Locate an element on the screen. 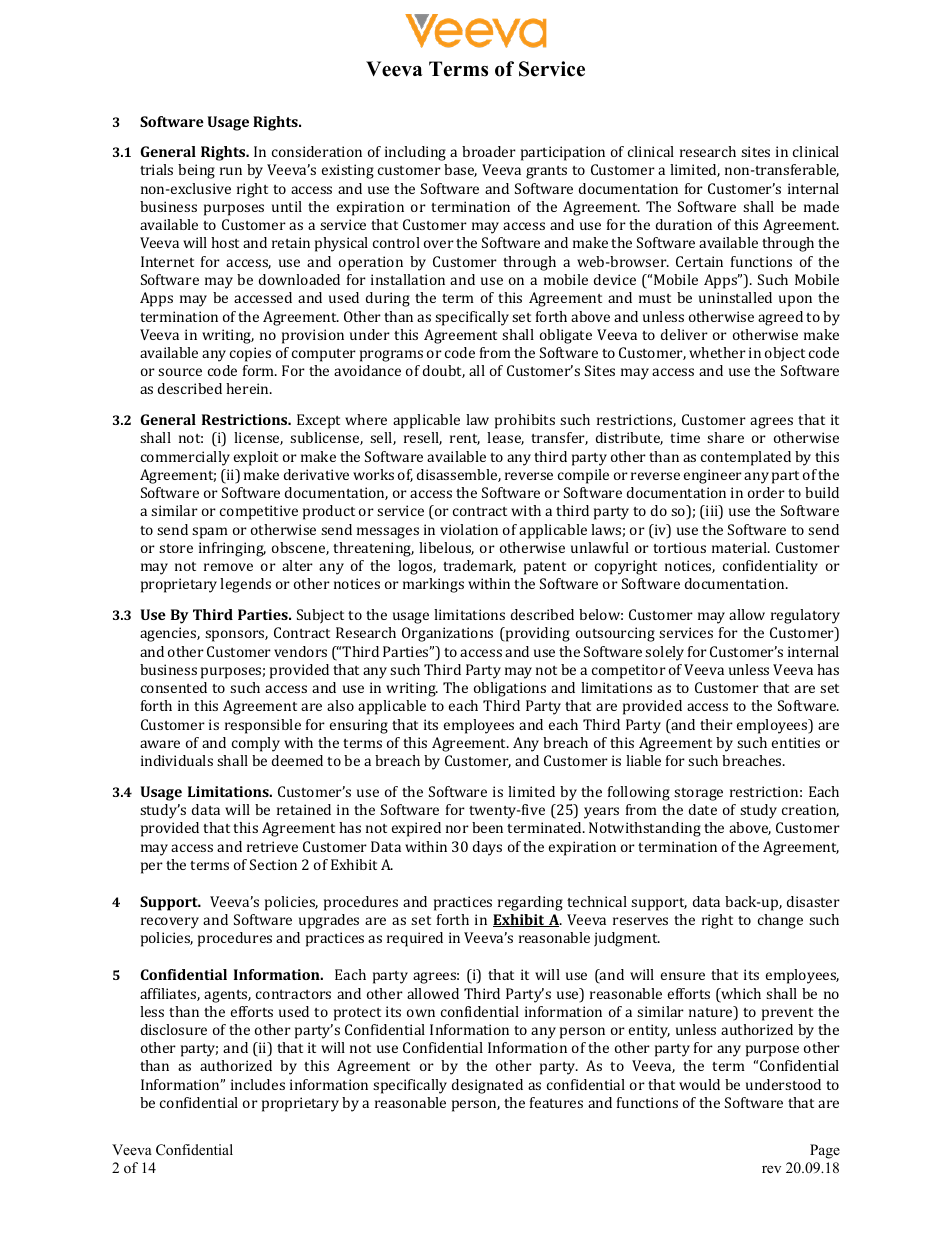 The height and width of the screenshot is (1233, 952). regulatory is located at coordinates (805, 616).
